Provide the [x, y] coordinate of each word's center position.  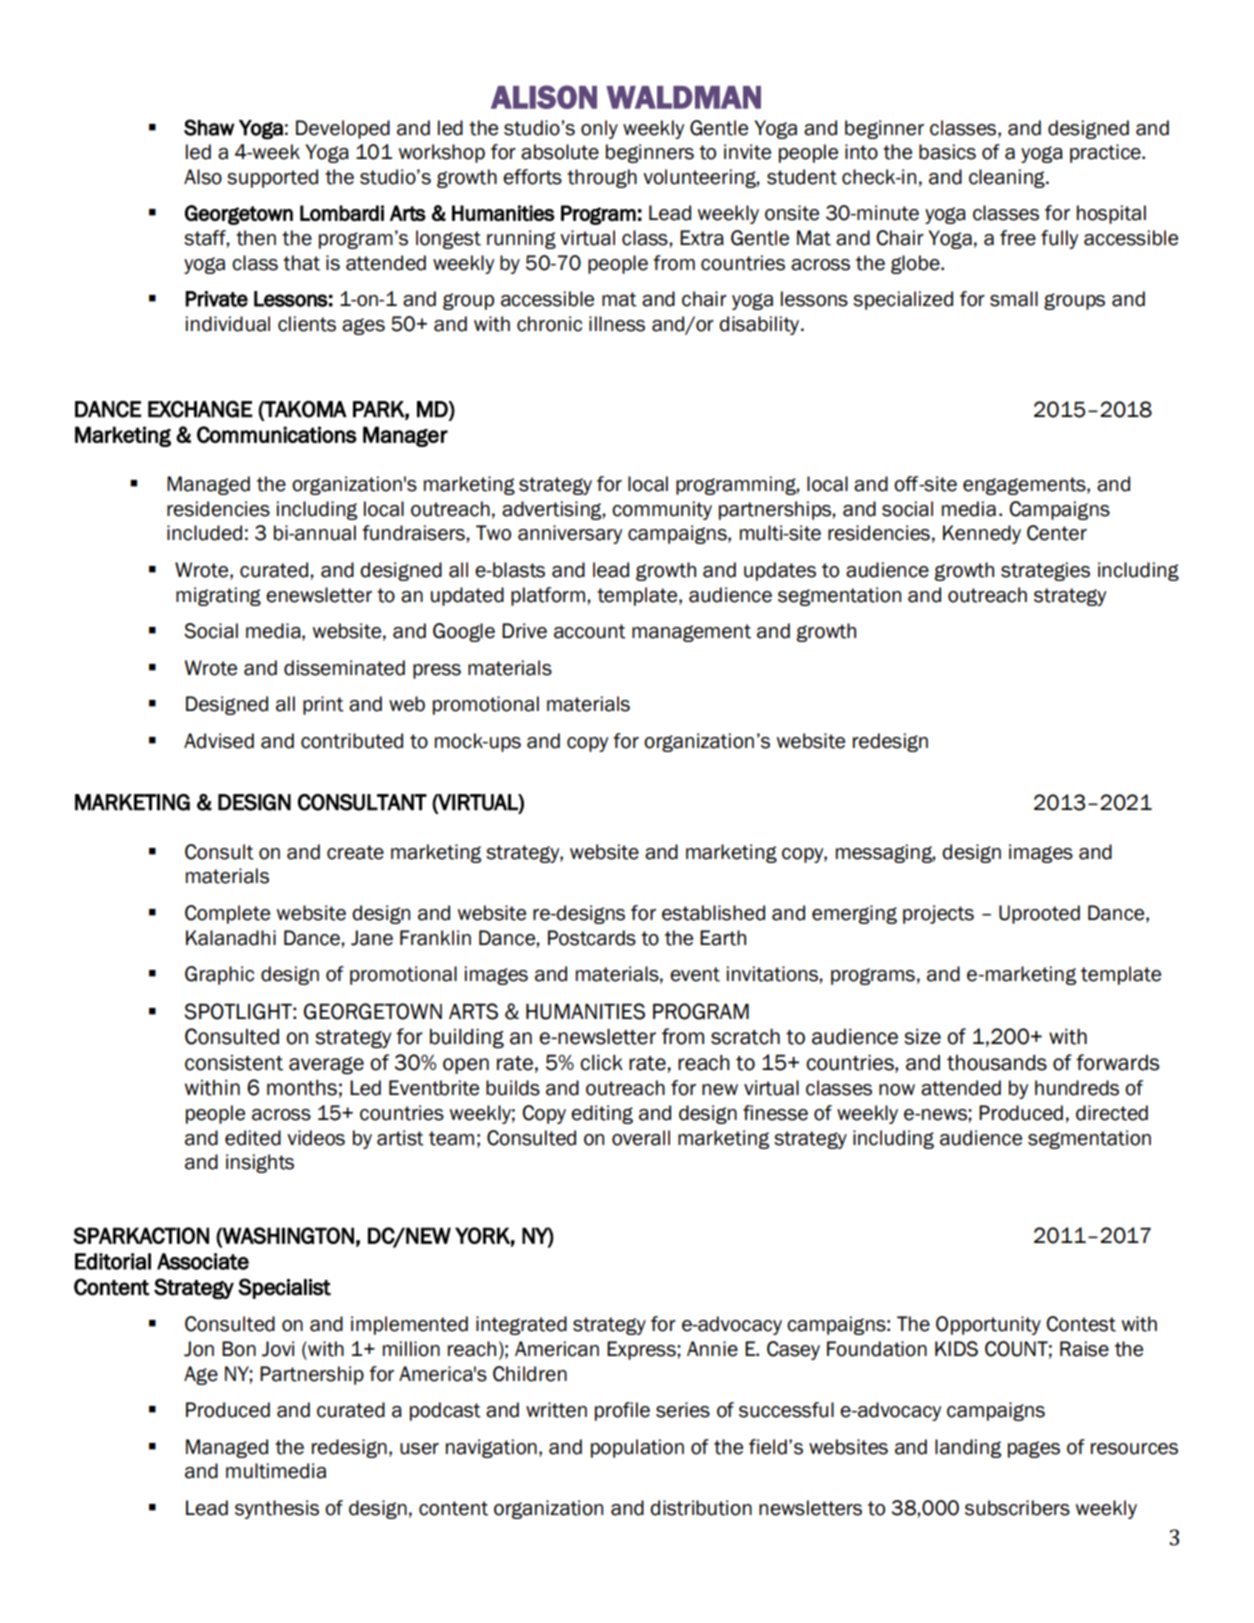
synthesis [277, 1509]
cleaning [1008, 178]
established [713, 913]
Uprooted [1039, 914]
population [637, 1448]
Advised [219, 741]
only [599, 129]
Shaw [209, 127]
